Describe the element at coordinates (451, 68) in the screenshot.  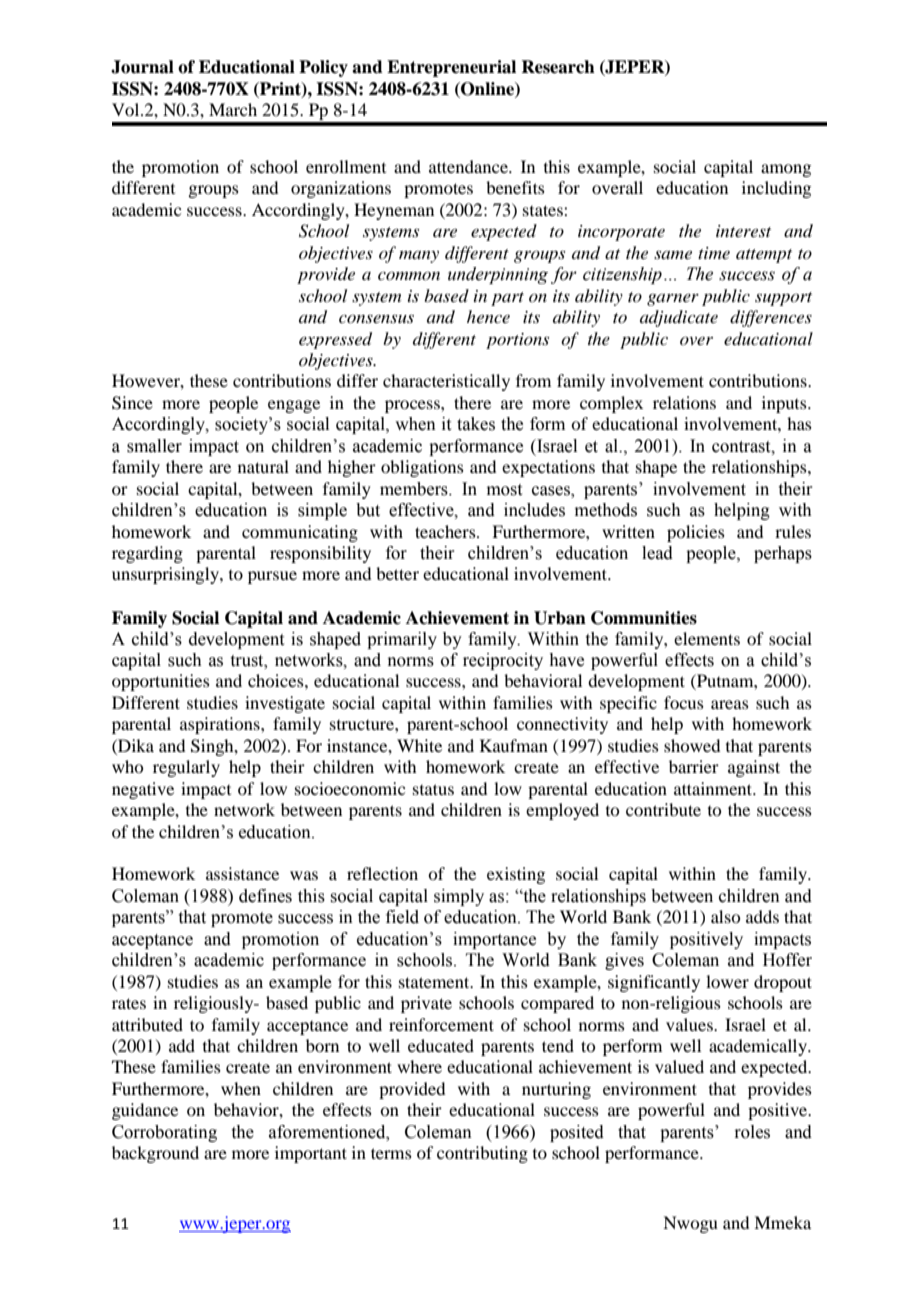
I see `Entrepreneurial` at that location.
